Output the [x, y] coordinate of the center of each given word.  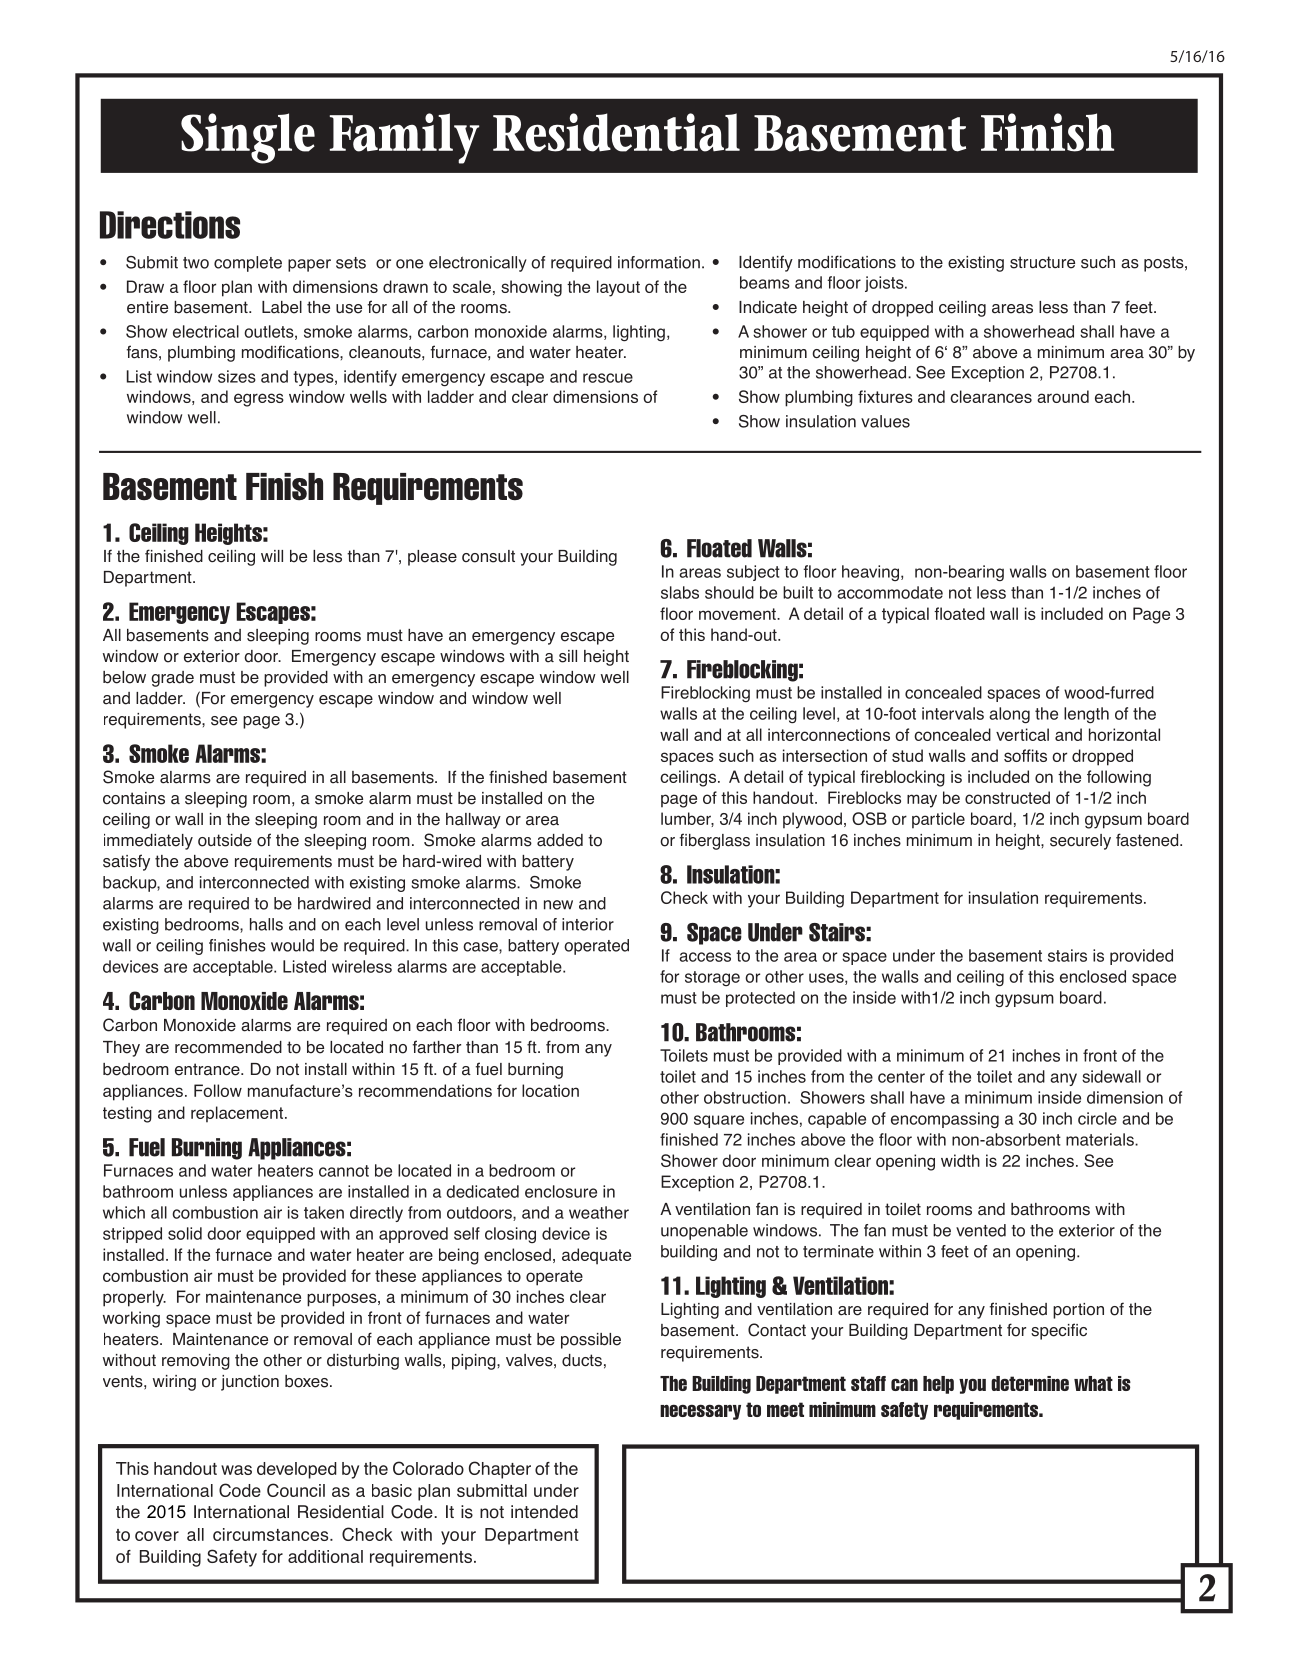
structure [1042, 262]
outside [225, 840]
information [659, 262]
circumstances [272, 1534]
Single [248, 138]
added [560, 840]
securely [1080, 842]
